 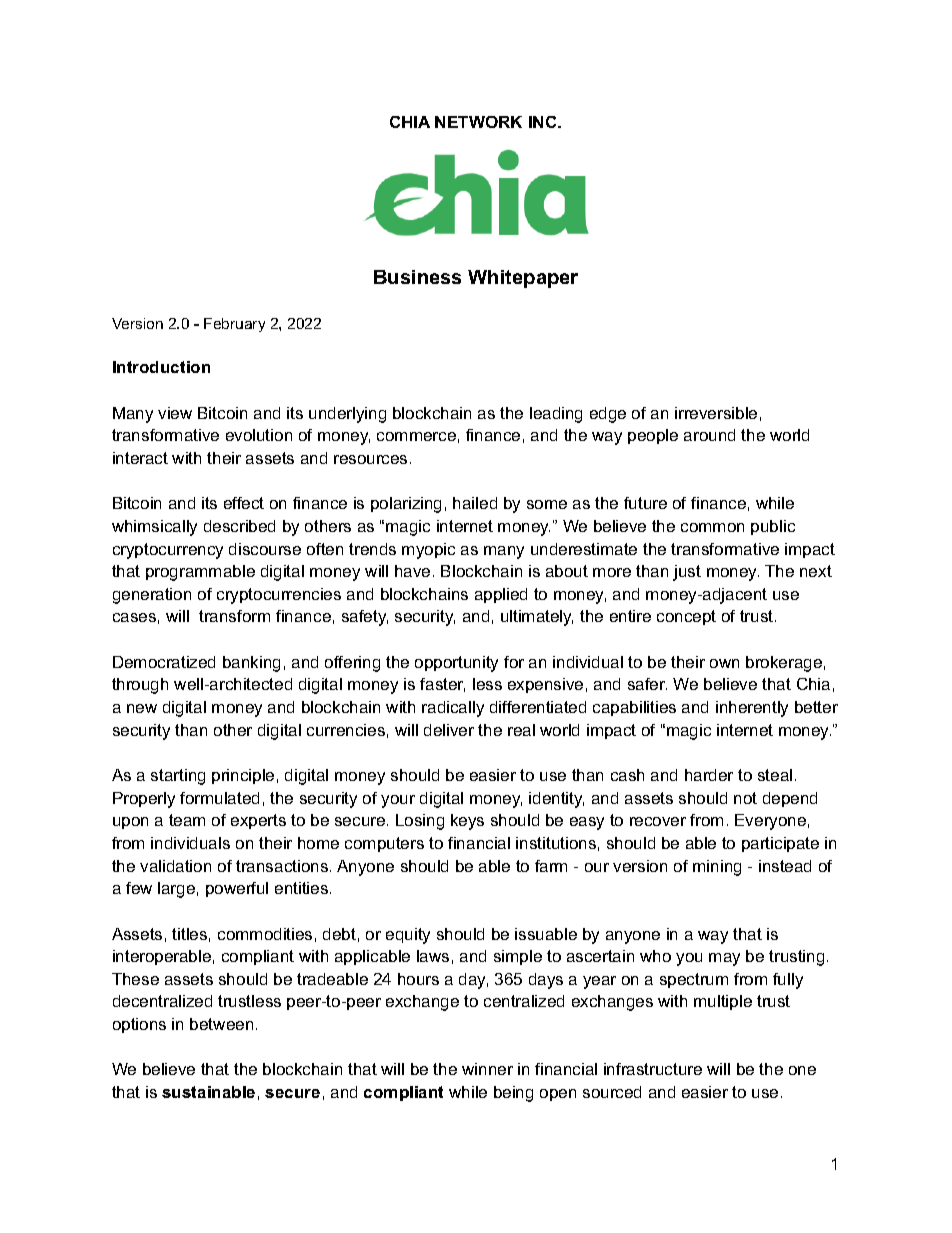 I want to click on between, so click(x=221, y=1024).
